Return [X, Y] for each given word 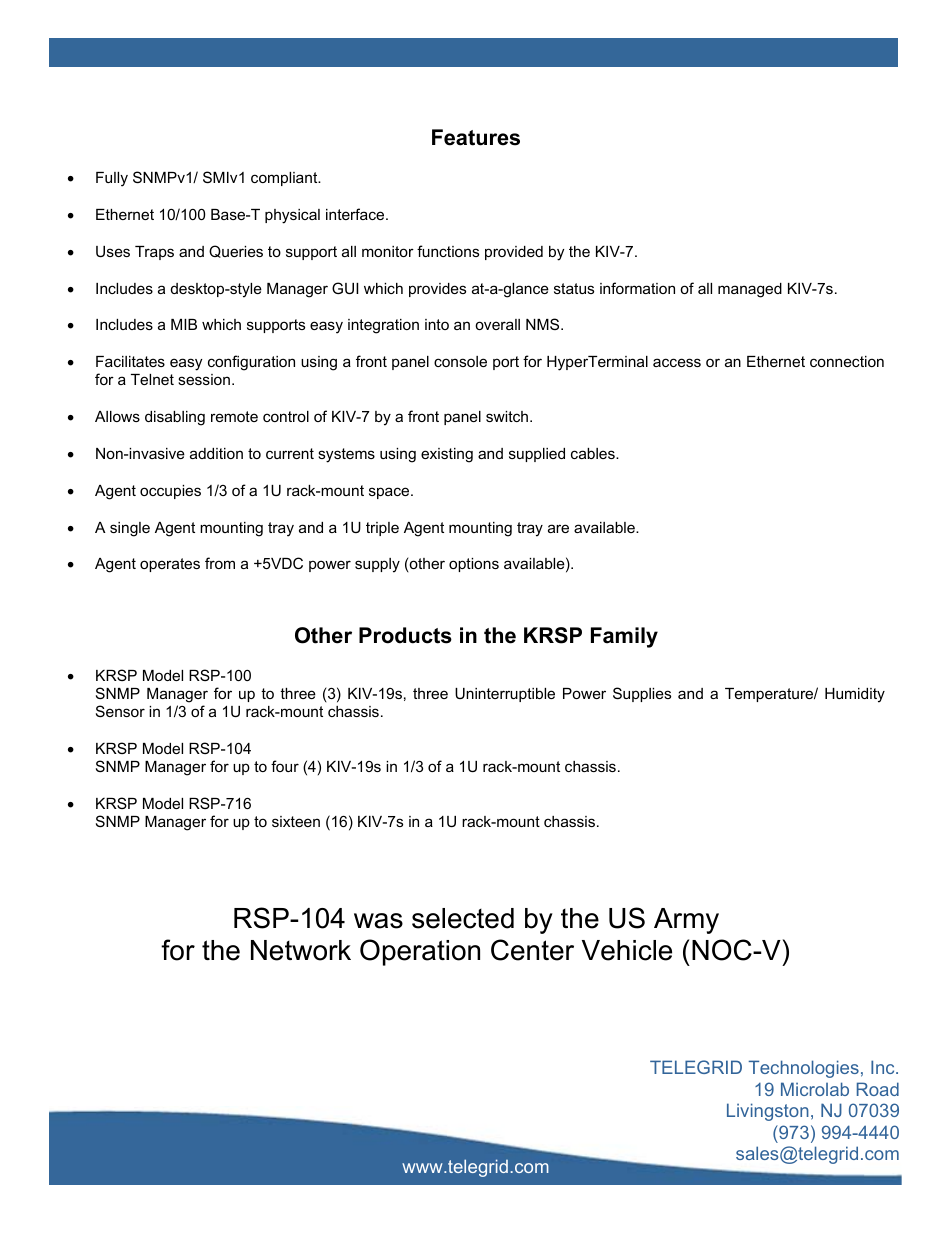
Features [476, 137]
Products [405, 635]
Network [301, 950]
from [220, 563]
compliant [285, 179]
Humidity [855, 695]
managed [750, 290]
